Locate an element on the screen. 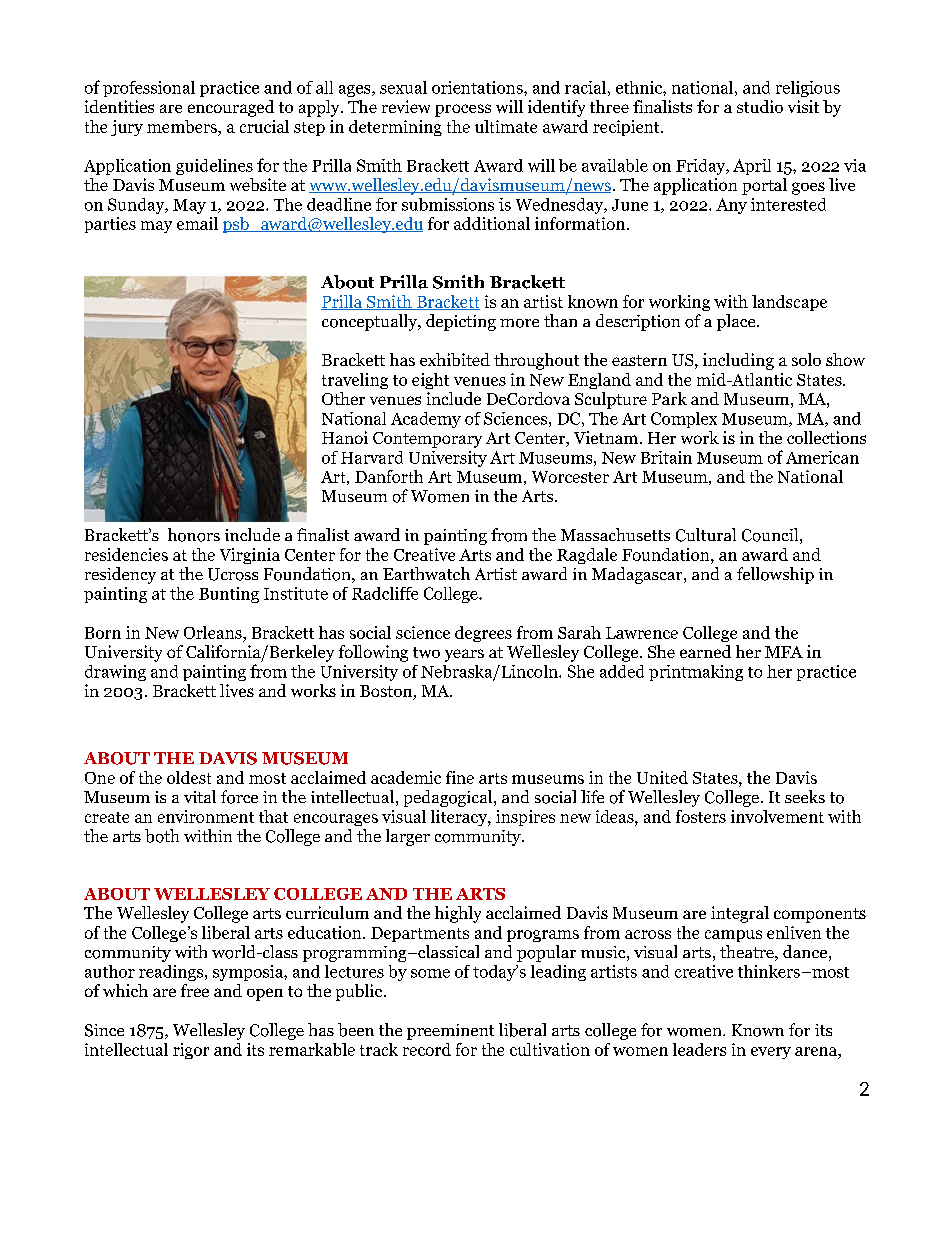 This screenshot has width=952, height=1233. members is located at coordinates (183, 128).
